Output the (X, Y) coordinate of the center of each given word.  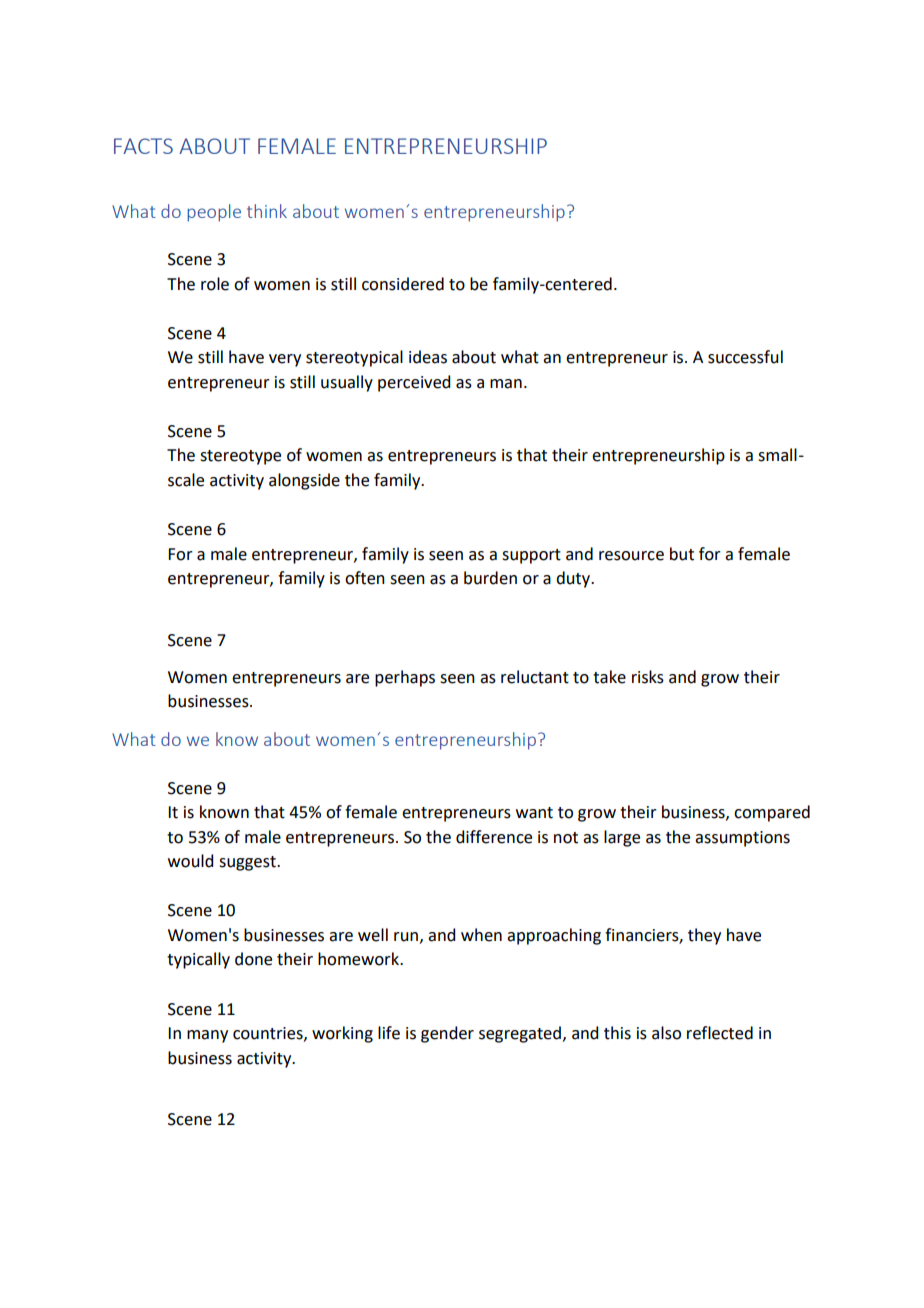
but (682, 554)
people (214, 213)
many (207, 1036)
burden (490, 578)
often (365, 578)
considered (403, 284)
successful (745, 357)
